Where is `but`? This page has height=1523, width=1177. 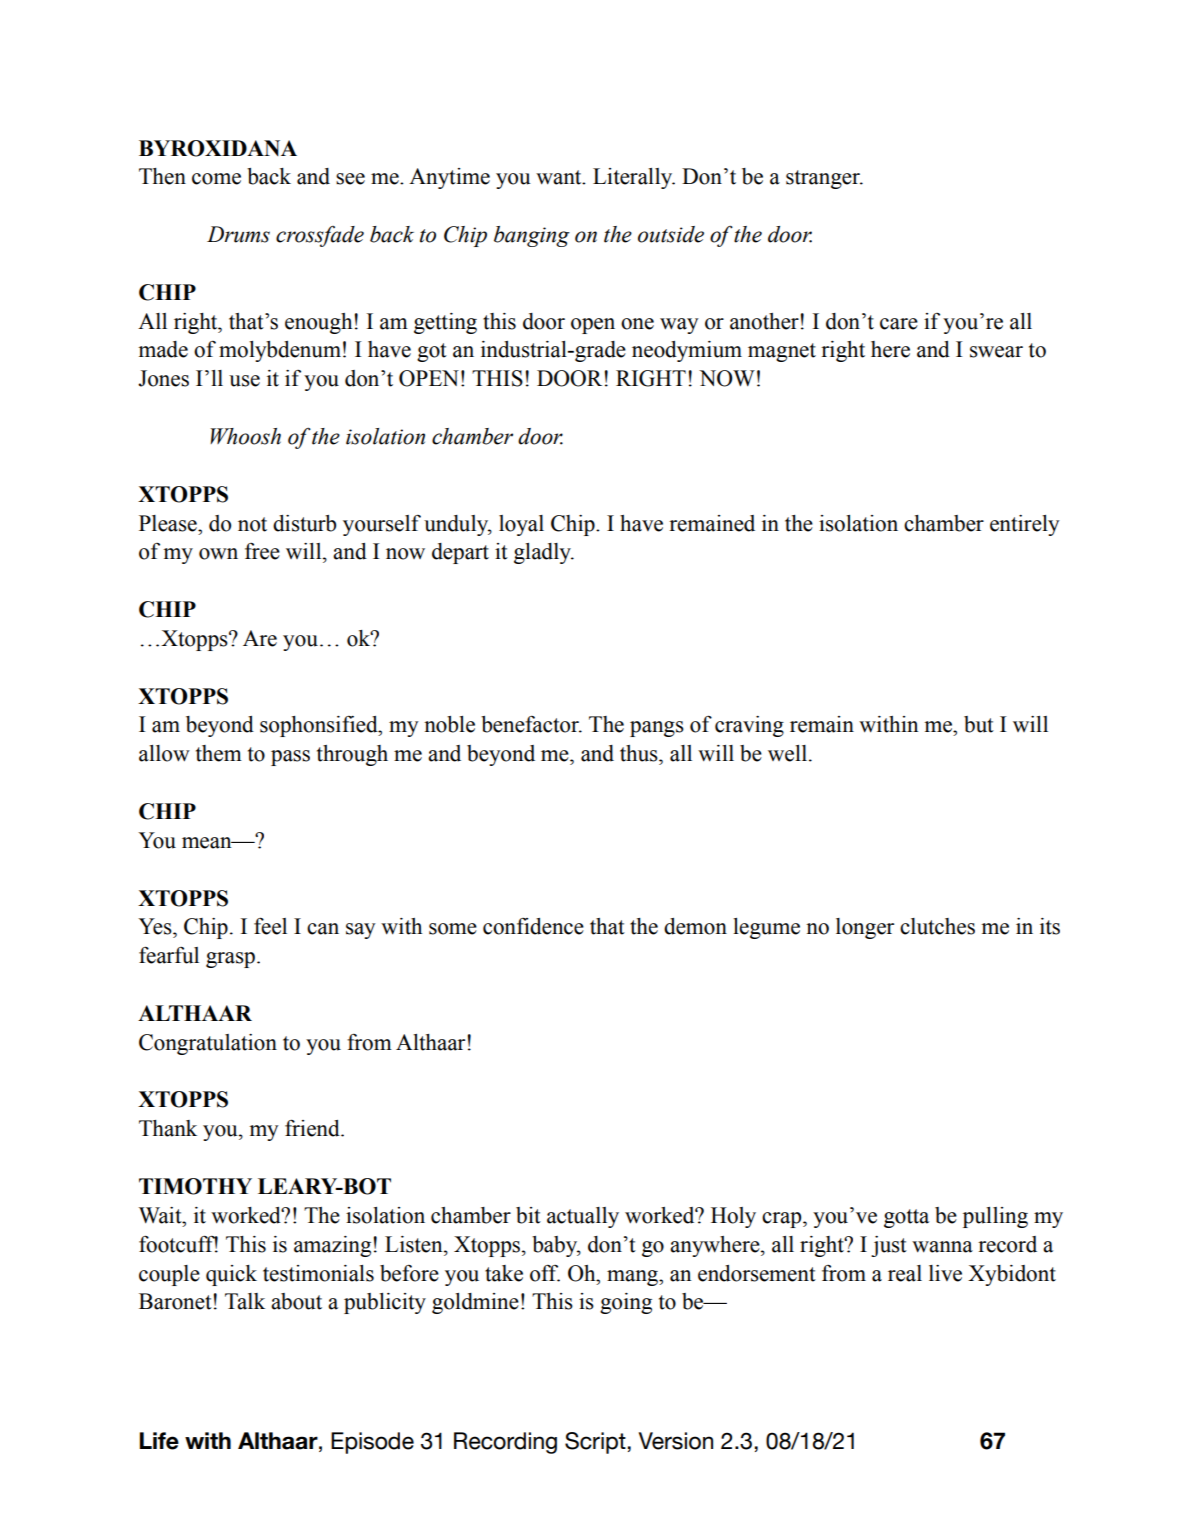
but is located at coordinates (979, 724).
